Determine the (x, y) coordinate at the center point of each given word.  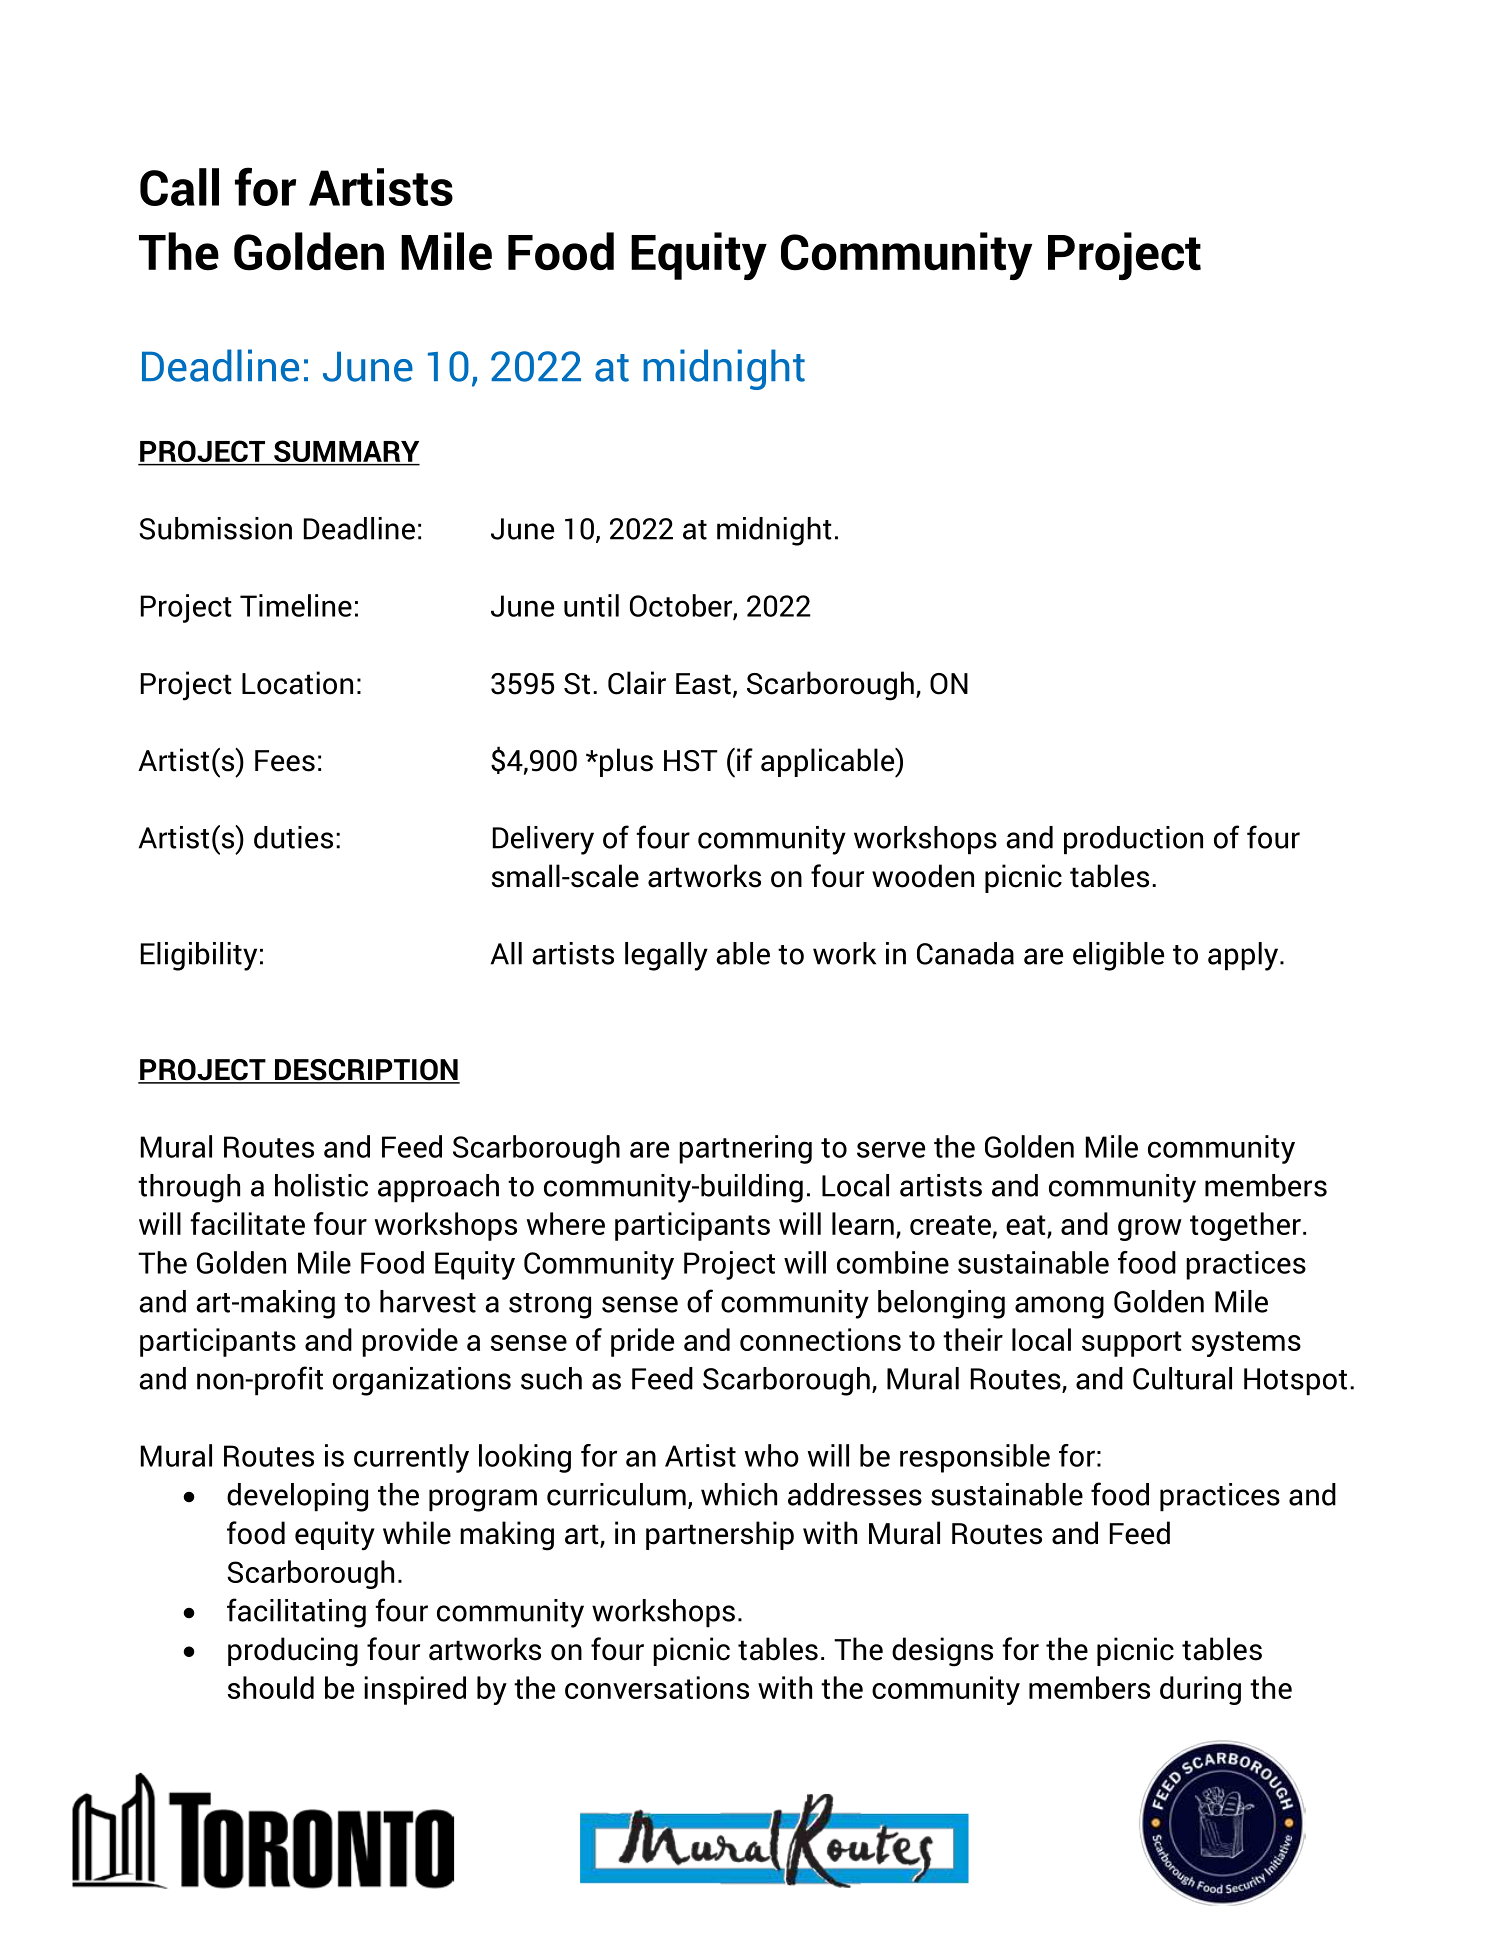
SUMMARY (346, 452)
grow (1150, 1230)
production (1133, 840)
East (703, 684)
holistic (321, 1185)
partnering (745, 1149)
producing (293, 1652)
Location (297, 683)
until (591, 605)
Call (179, 187)
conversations (657, 1687)
